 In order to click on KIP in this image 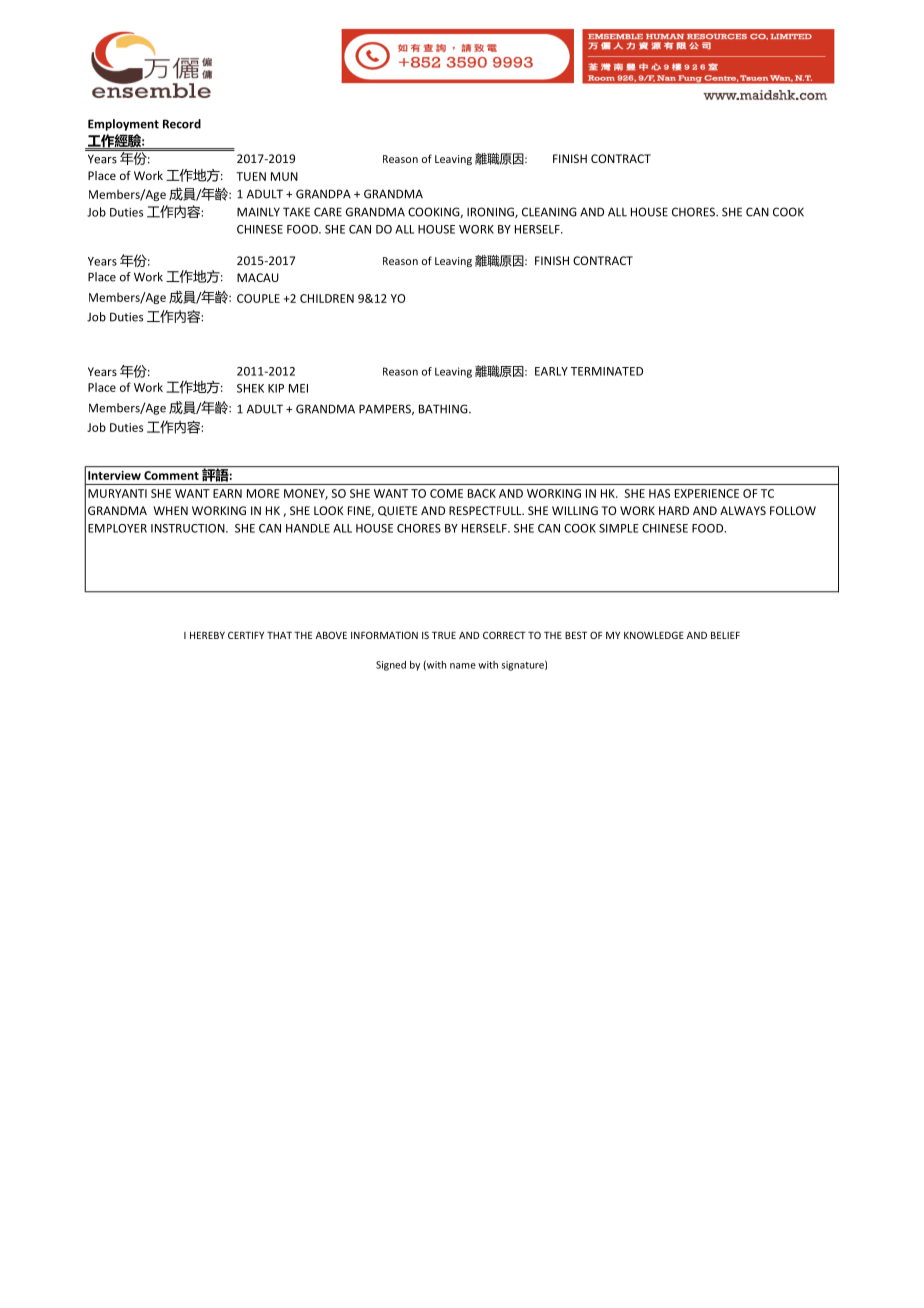, I will do `click(276, 388)`.
